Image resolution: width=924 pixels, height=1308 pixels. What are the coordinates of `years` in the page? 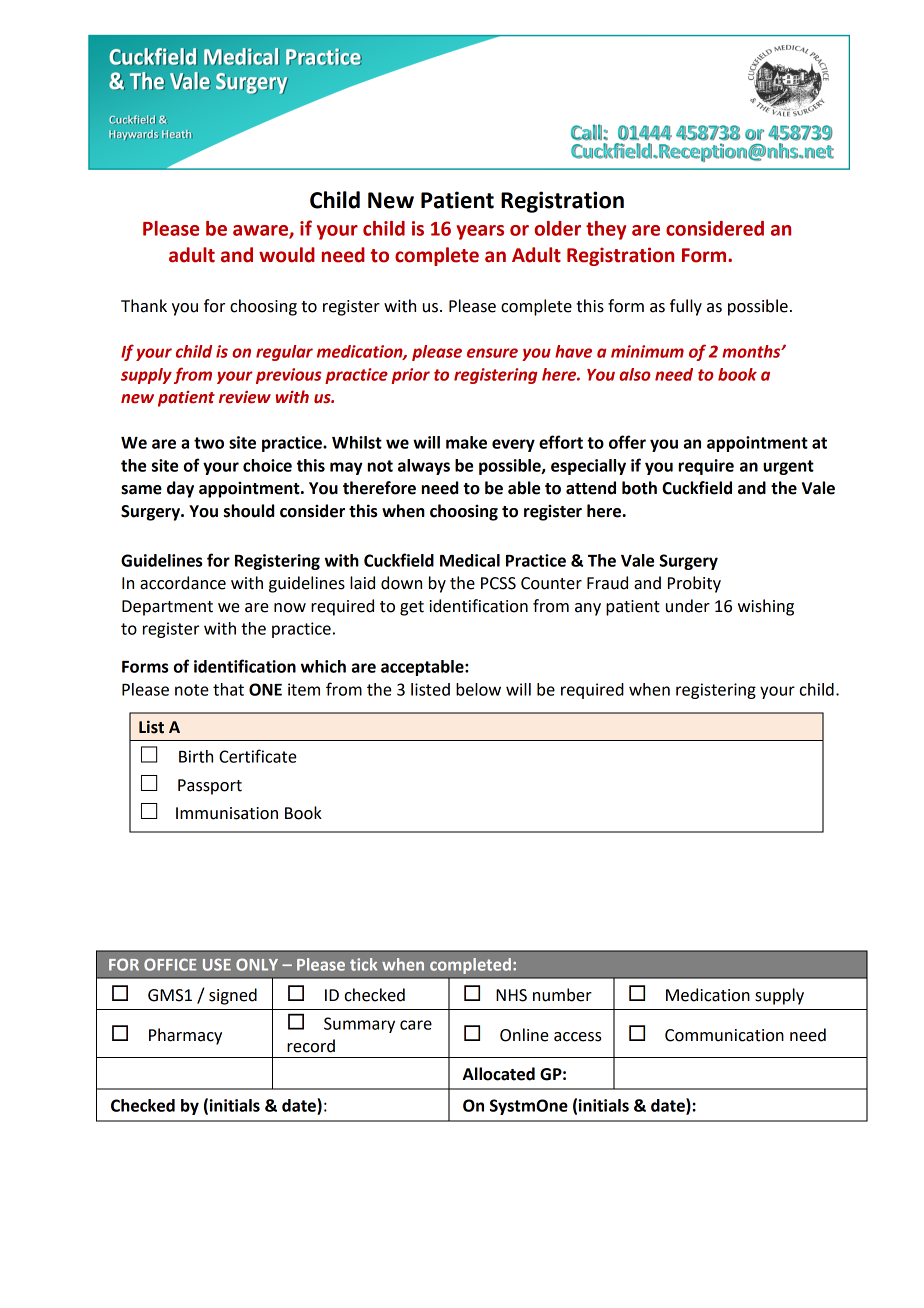 It's located at (480, 232).
